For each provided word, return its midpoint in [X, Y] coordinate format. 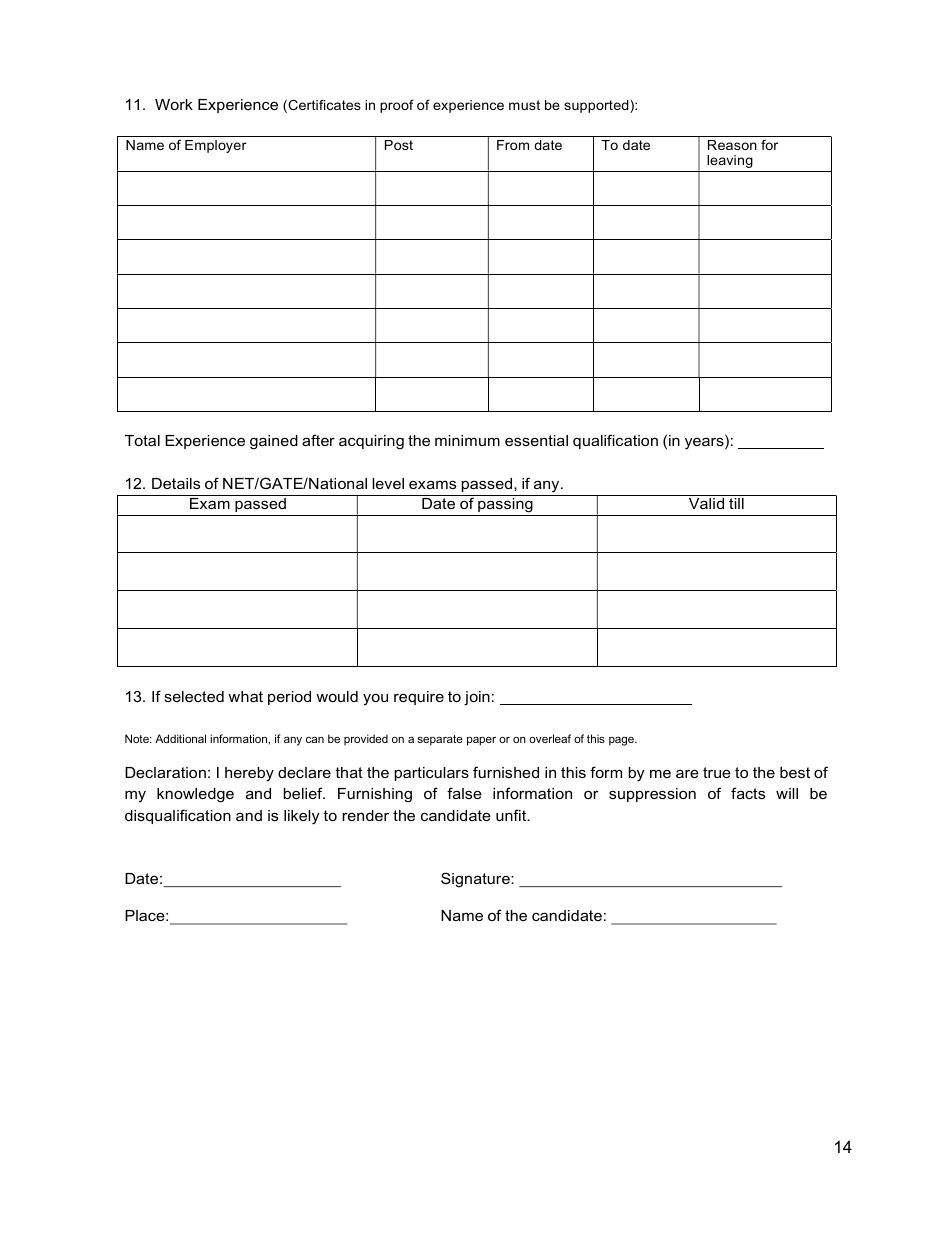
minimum [467, 440]
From [513, 145]
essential [536, 440]
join [477, 698]
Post [399, 145]
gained [274, 442]
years [705, 444]
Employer [216, 146]
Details [176, 483]
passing [505, 507]
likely [301, 817]
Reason [732, 145]
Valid [706, 503]
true [717, 772]
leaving [730, 161]
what [245, 696]
